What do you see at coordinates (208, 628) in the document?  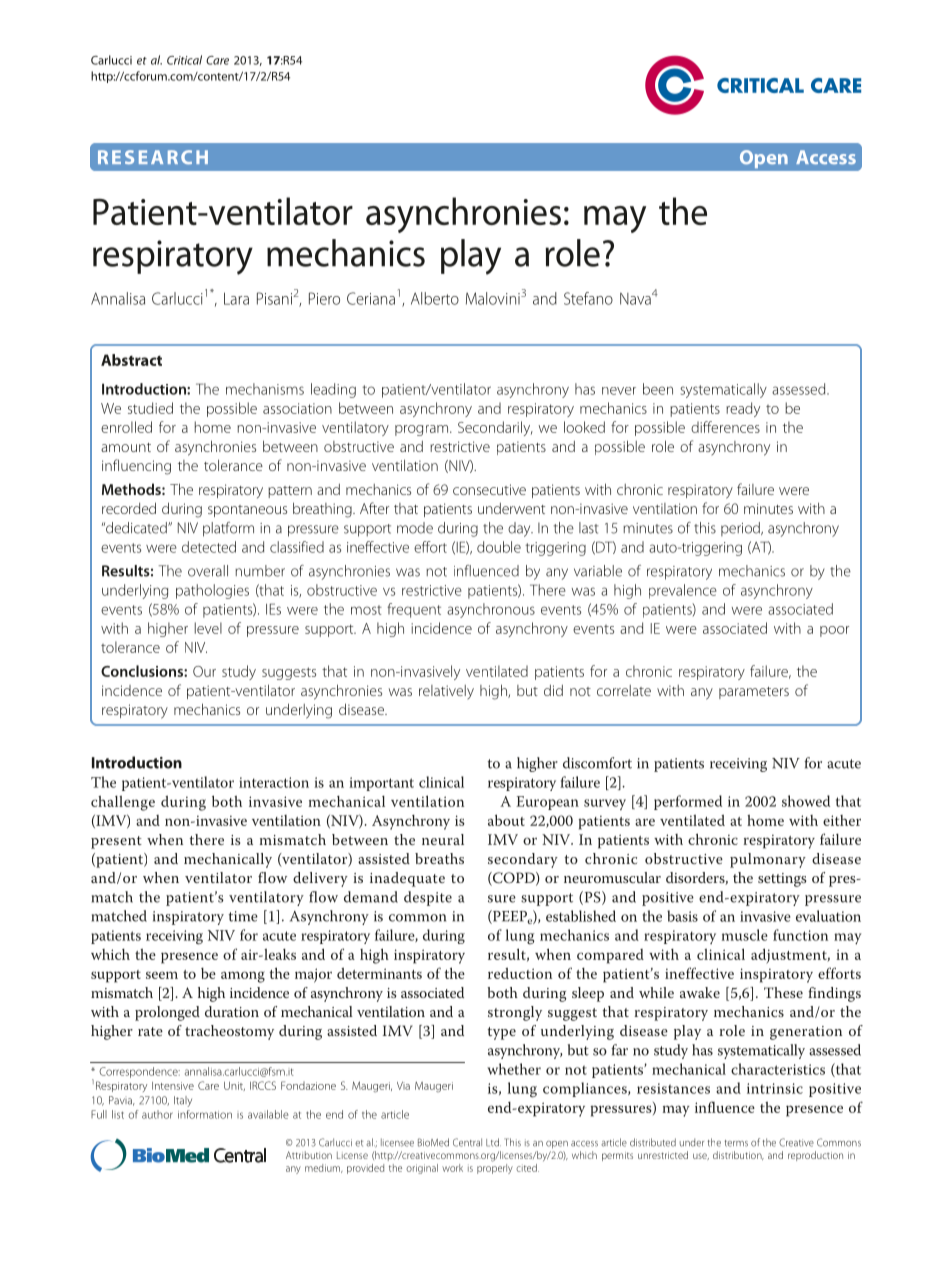 I see `level` at bounding box center [208, 628].
